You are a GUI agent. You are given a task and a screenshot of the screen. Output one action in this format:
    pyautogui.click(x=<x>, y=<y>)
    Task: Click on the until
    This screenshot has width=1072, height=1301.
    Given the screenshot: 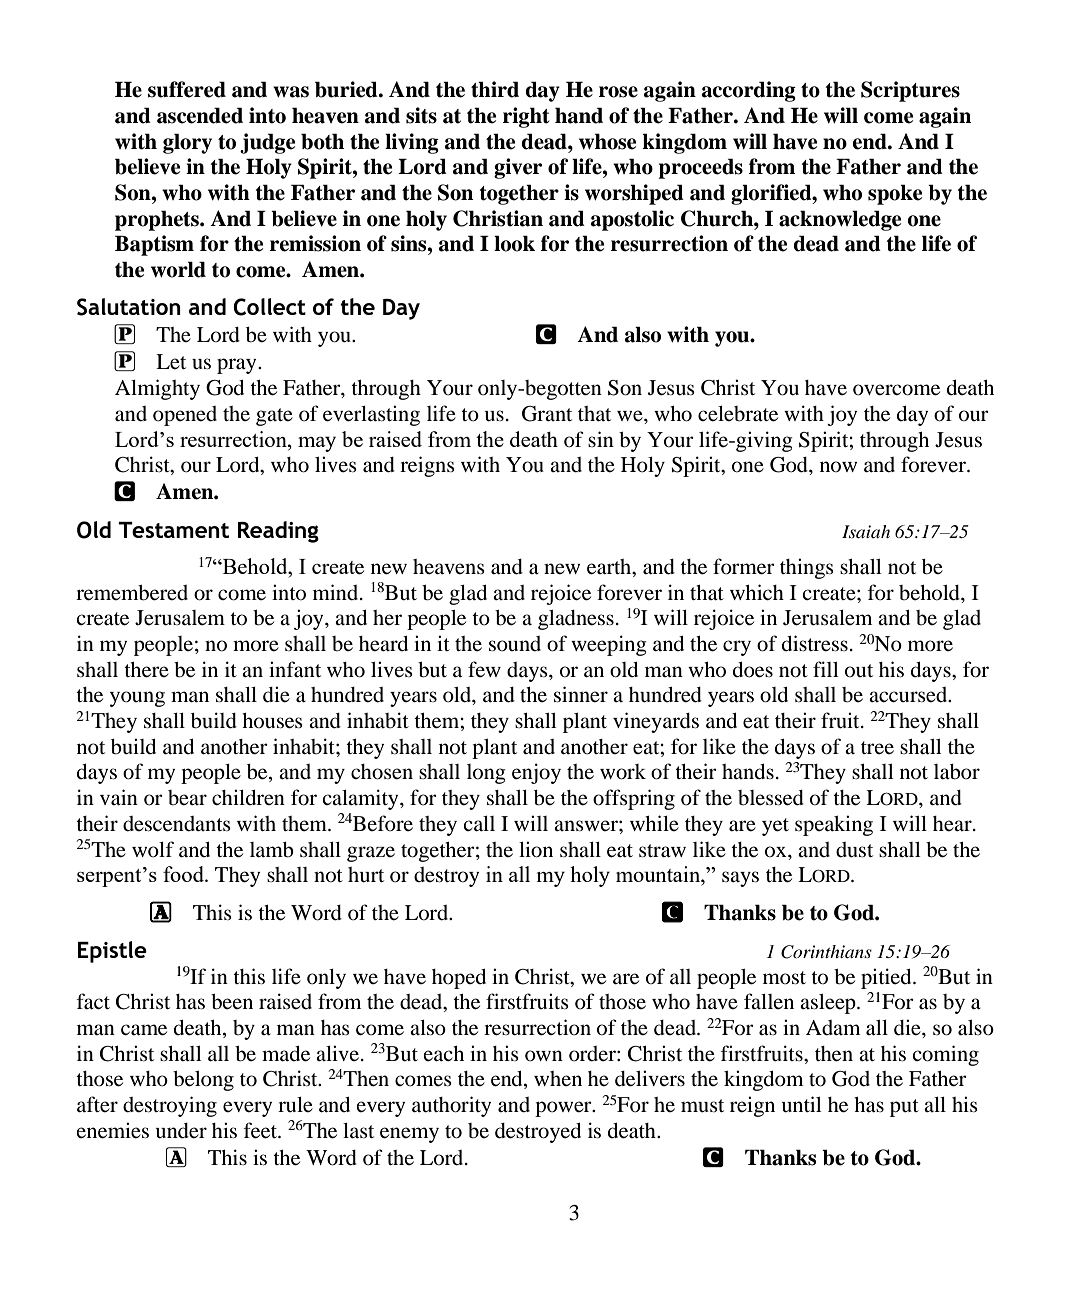 What is the action you would take?
    pyautogui.click(x=802, y=1104)
